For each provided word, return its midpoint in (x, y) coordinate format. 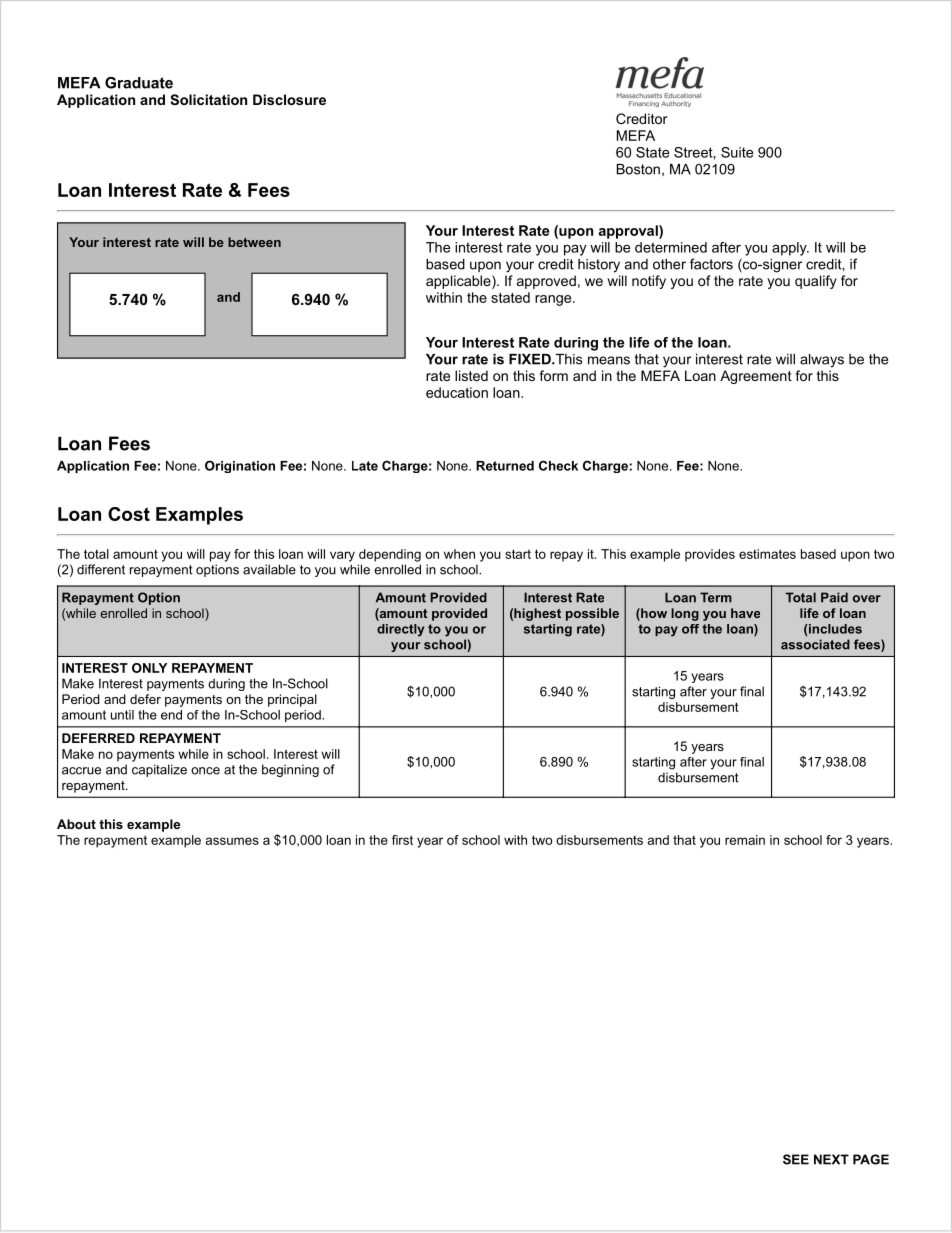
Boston (638, 169)
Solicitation (208, 99)
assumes (232, 841)
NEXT (831, 1159)
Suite (737, 152)
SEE (796, 1159)
